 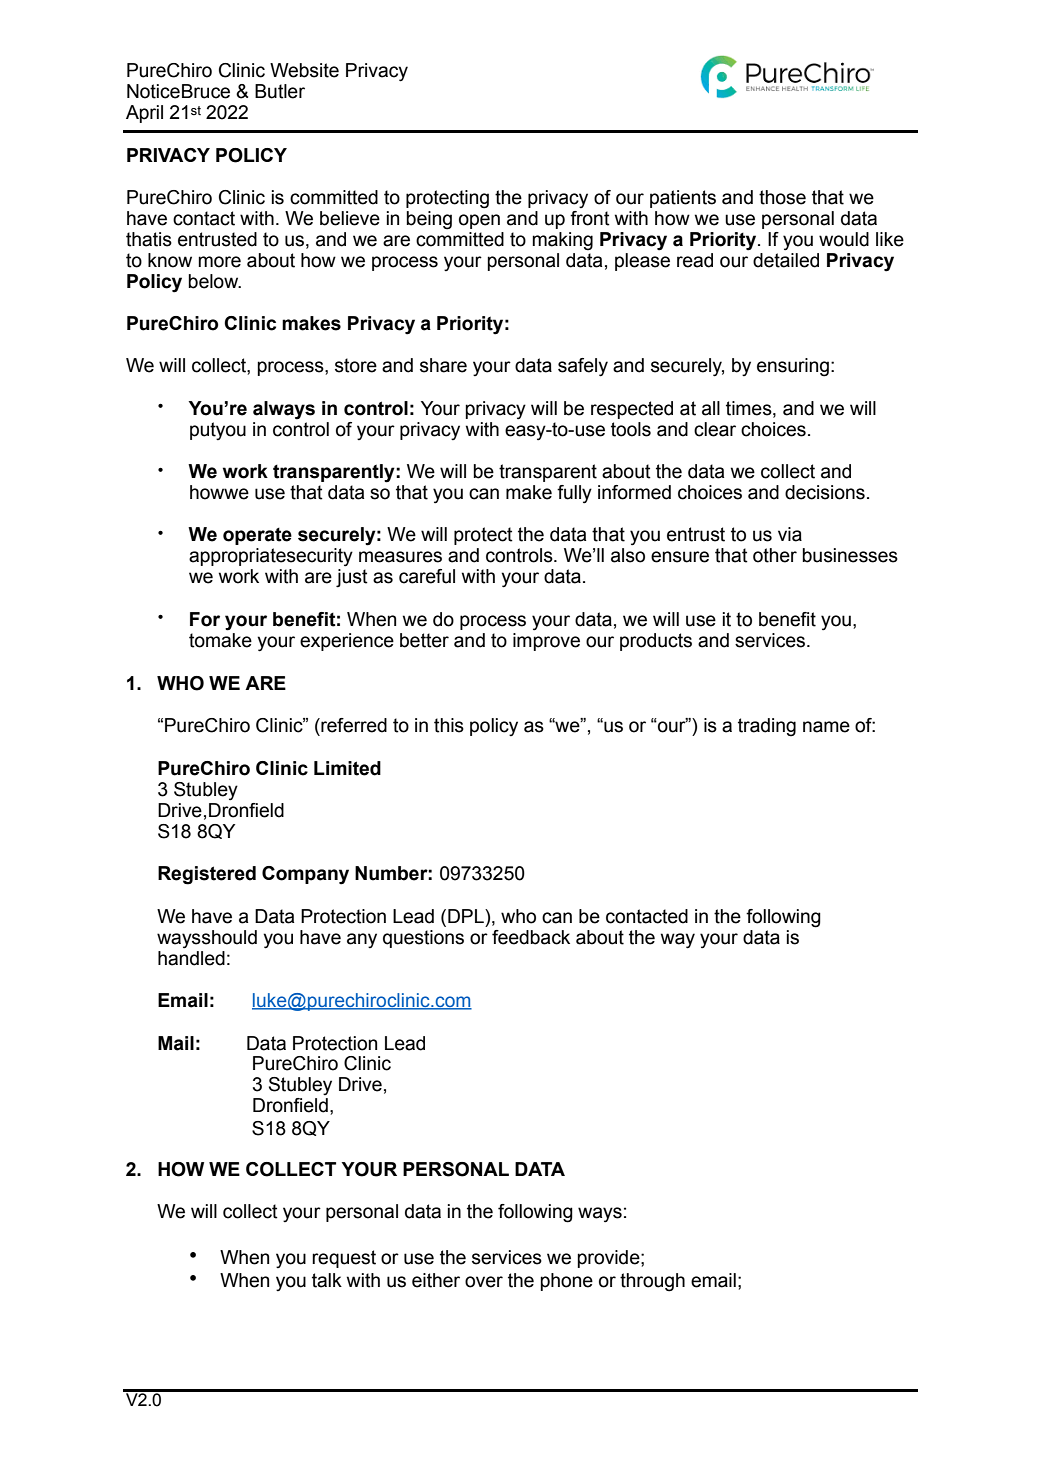 I want to click on open, so click(x=479, y=221).
